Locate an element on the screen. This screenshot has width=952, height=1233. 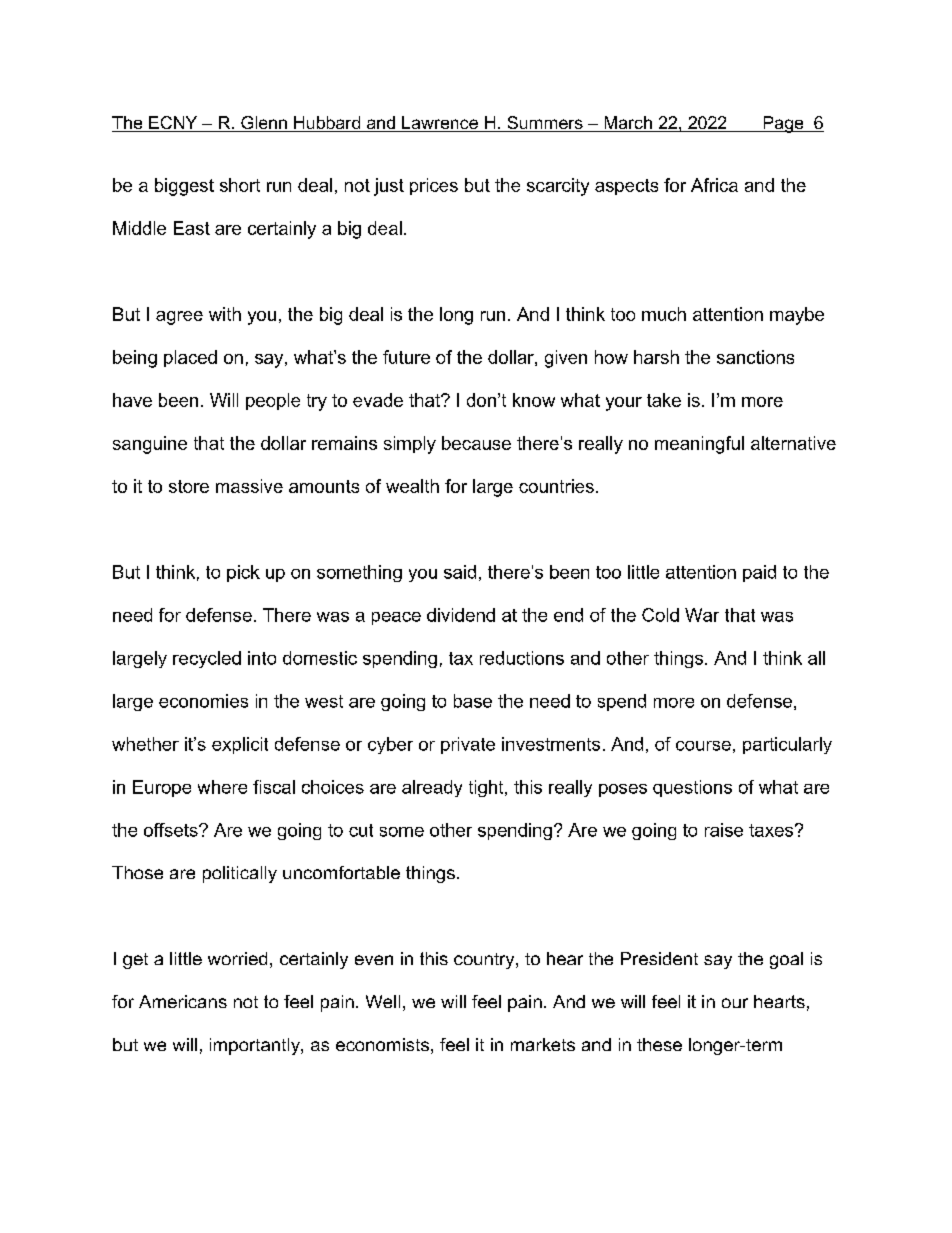
where is located at coordinates (222, 787).
